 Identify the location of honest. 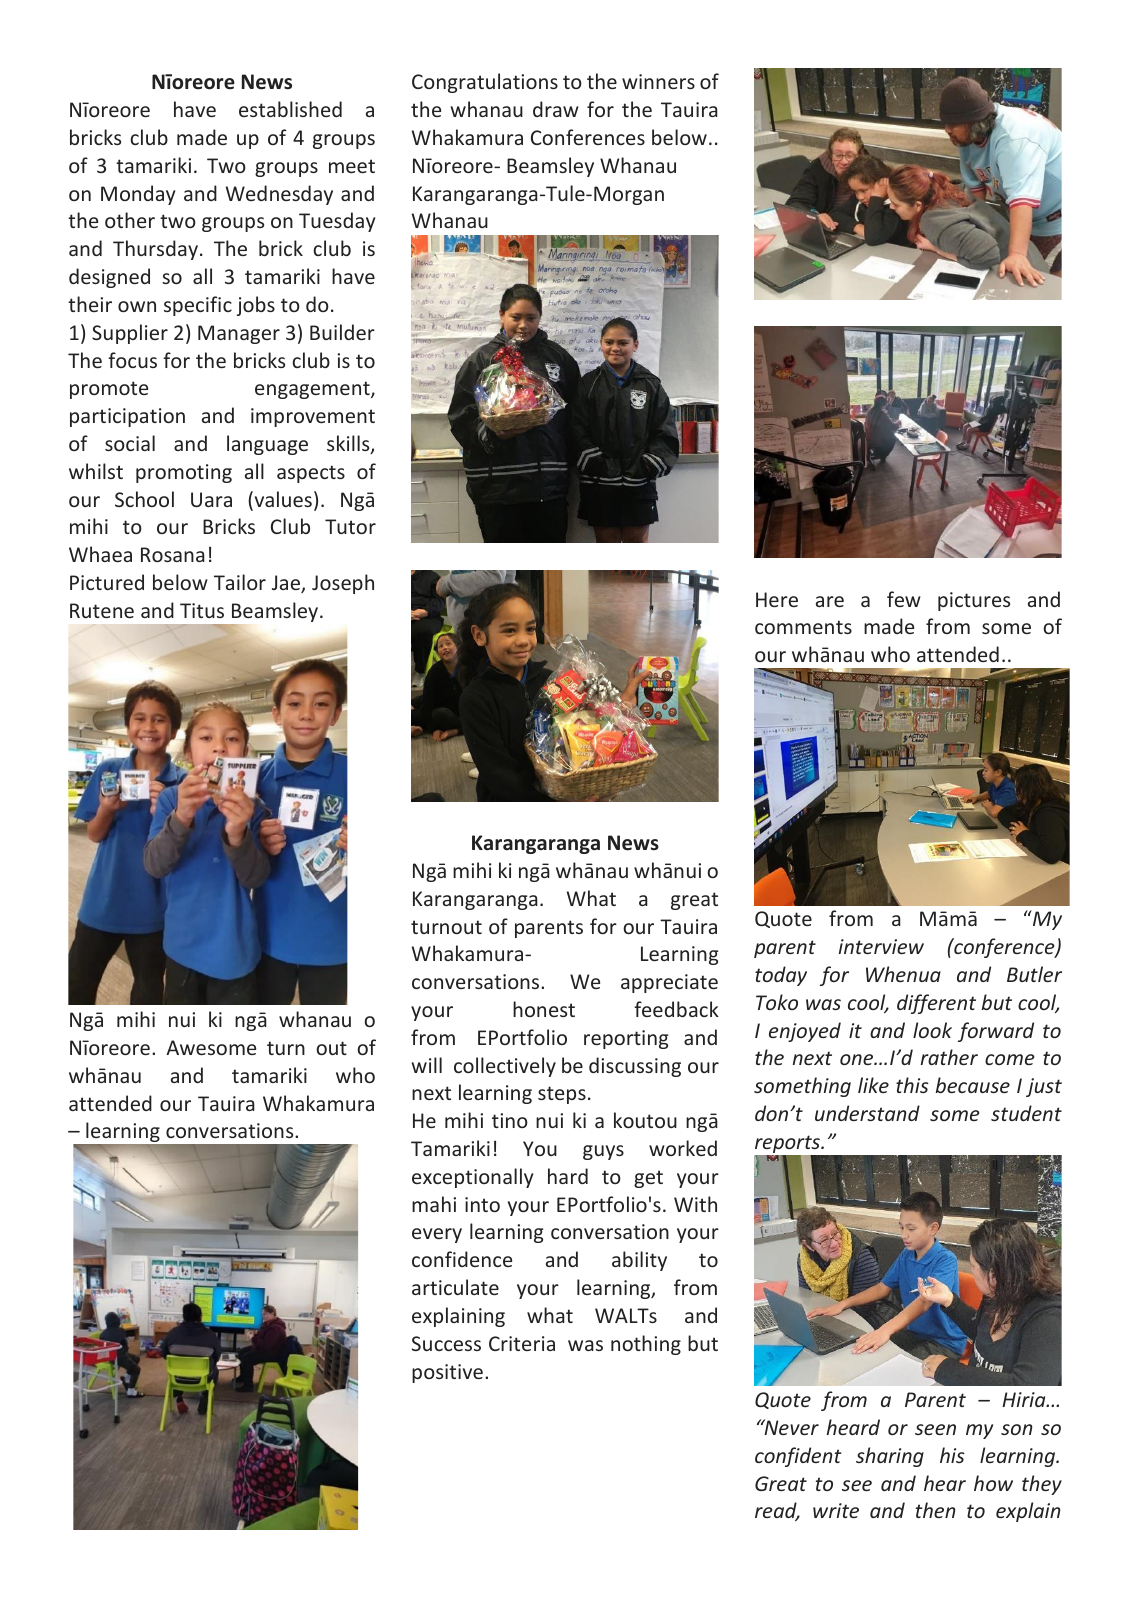
(544, 1009).
